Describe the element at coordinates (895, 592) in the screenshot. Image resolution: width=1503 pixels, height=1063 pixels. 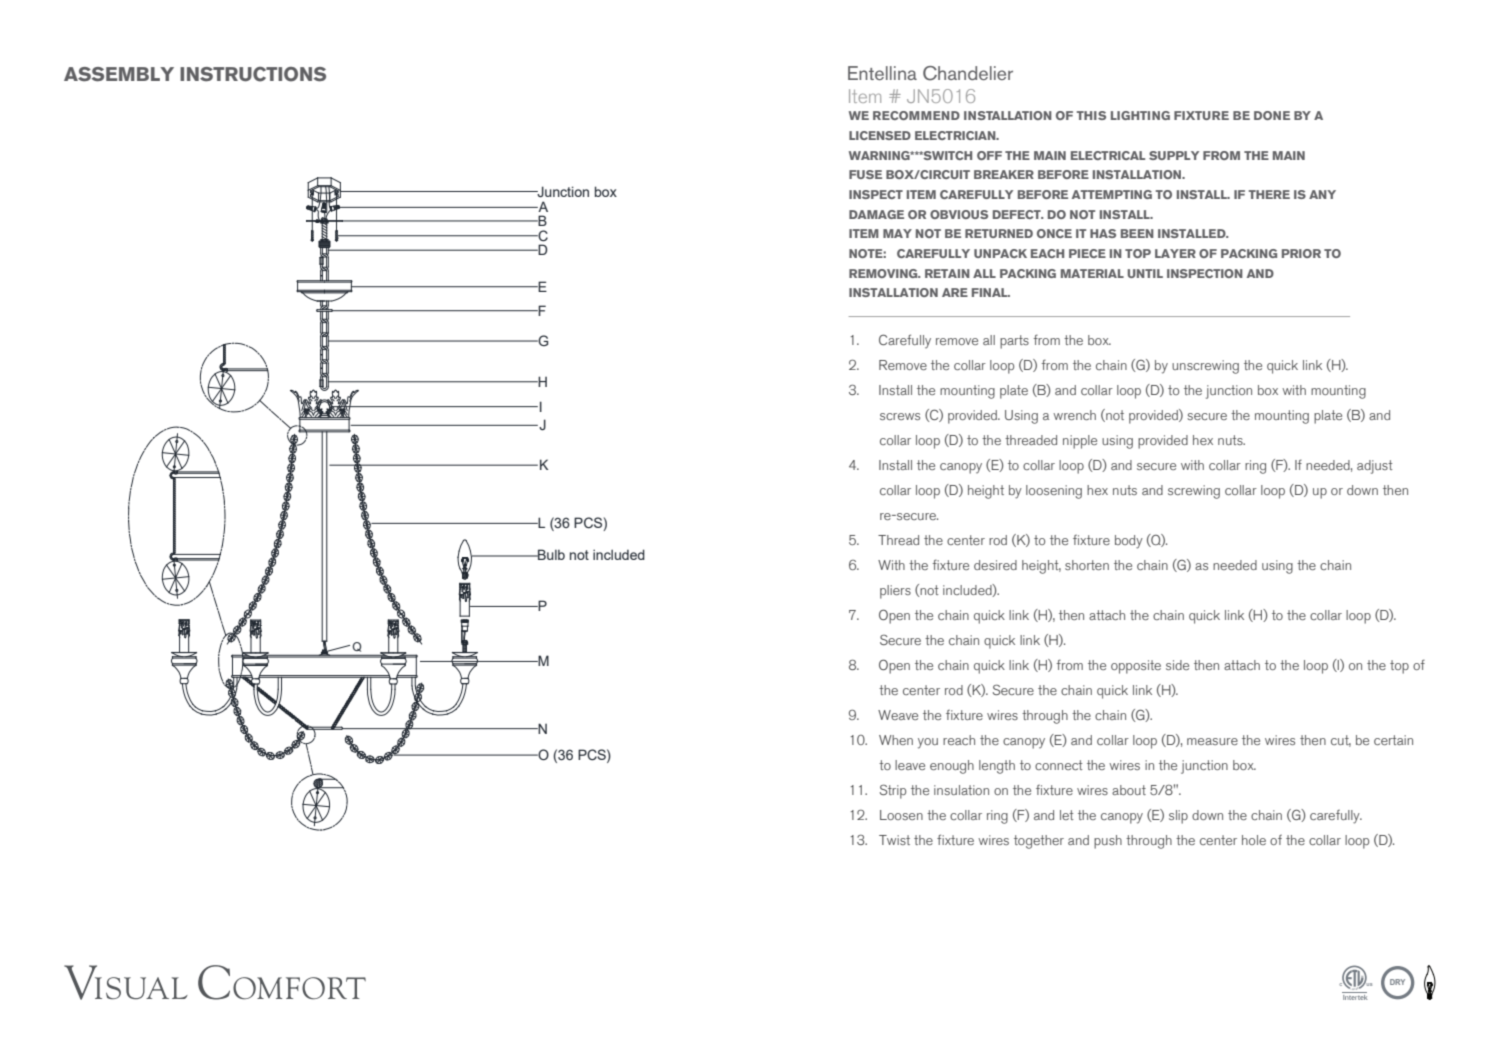
I see `pliers` at that location.
